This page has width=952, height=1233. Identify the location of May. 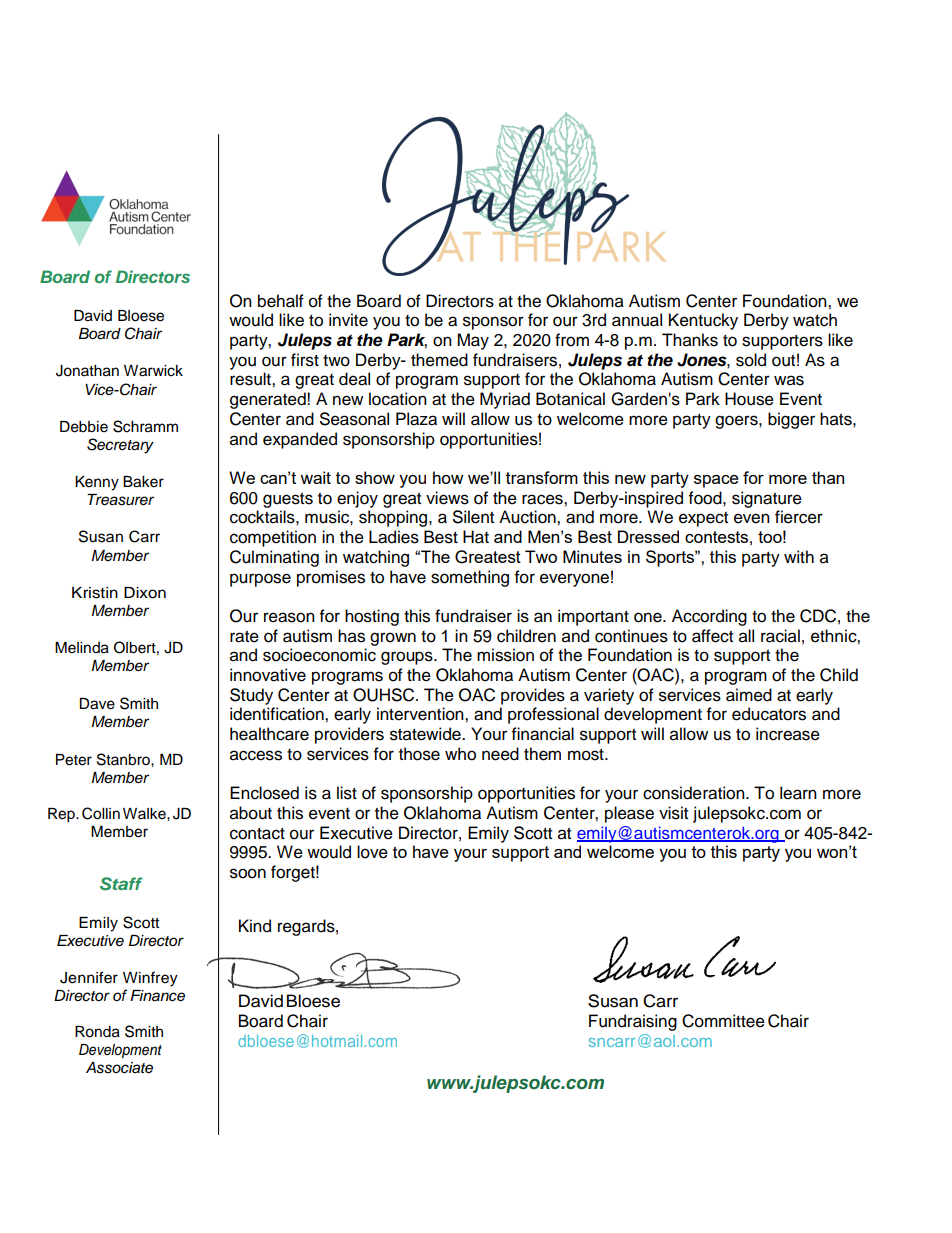
(473, 341).
